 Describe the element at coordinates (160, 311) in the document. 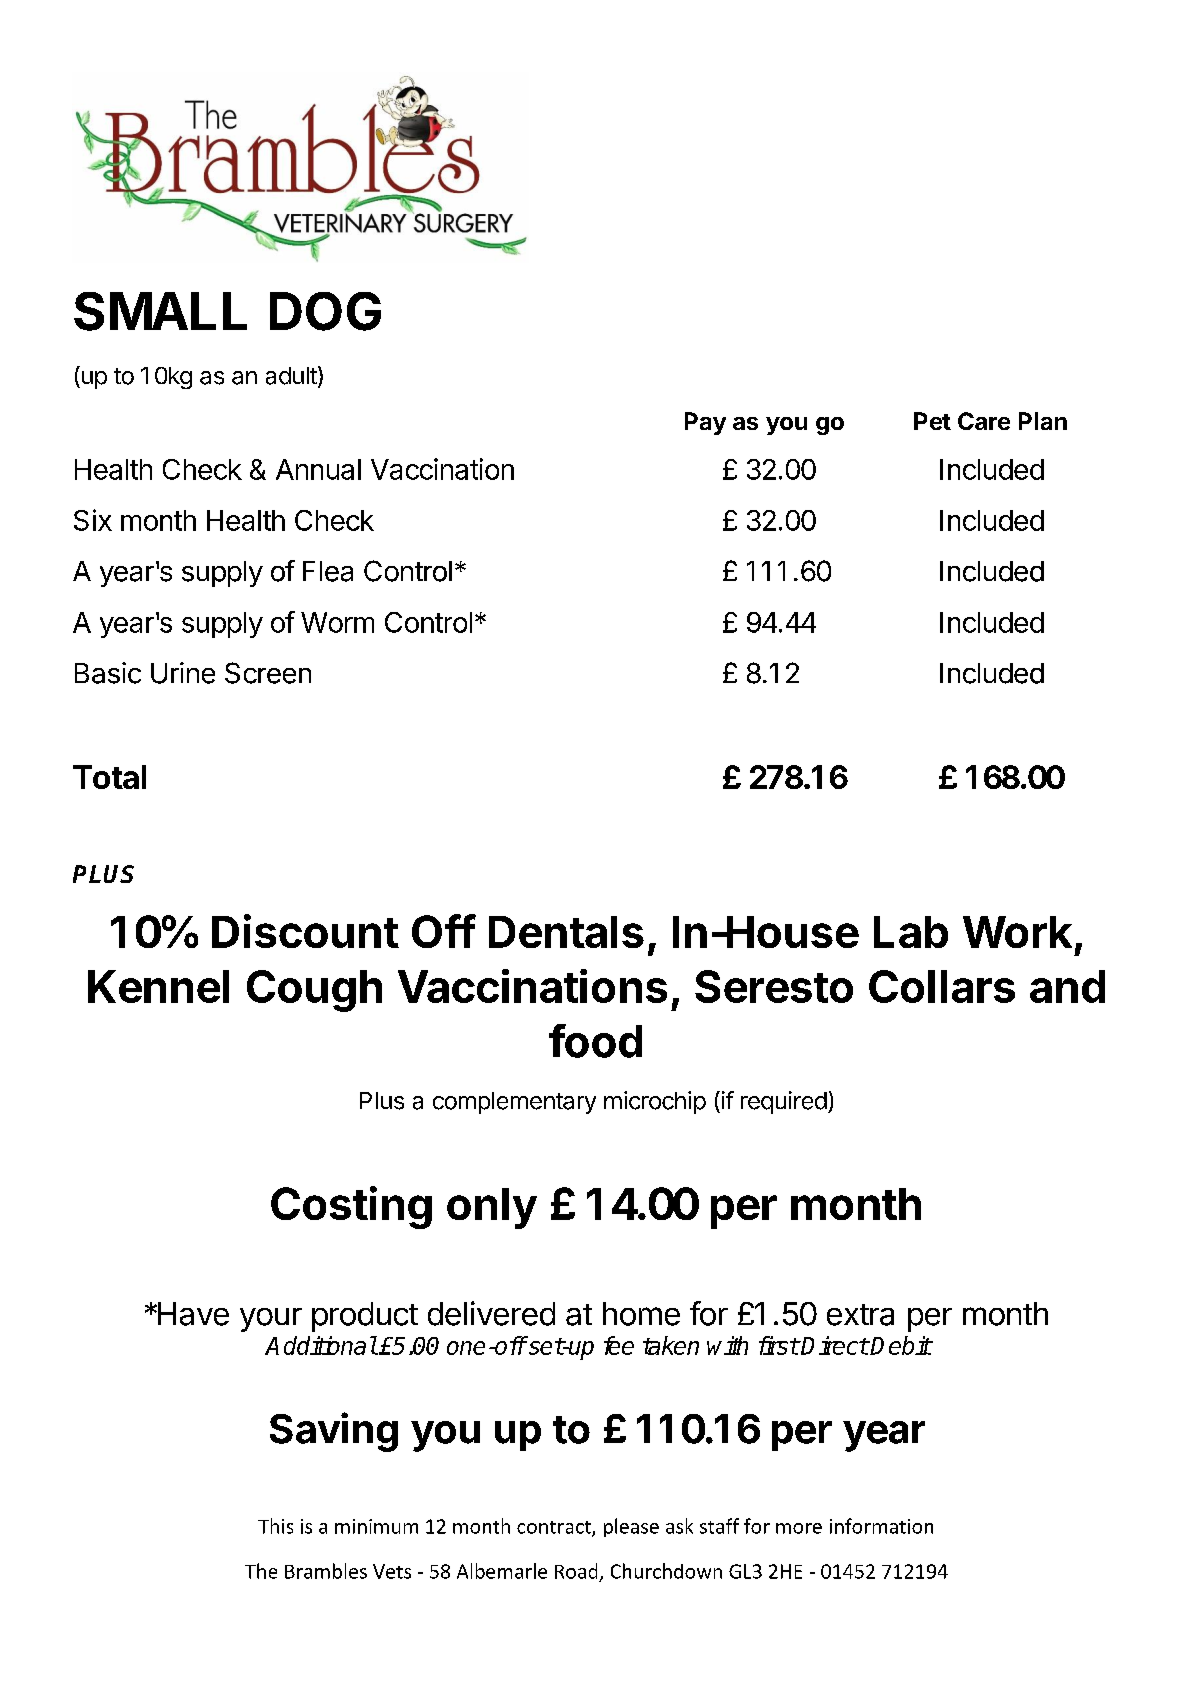

I see `SMALL` at that location.
